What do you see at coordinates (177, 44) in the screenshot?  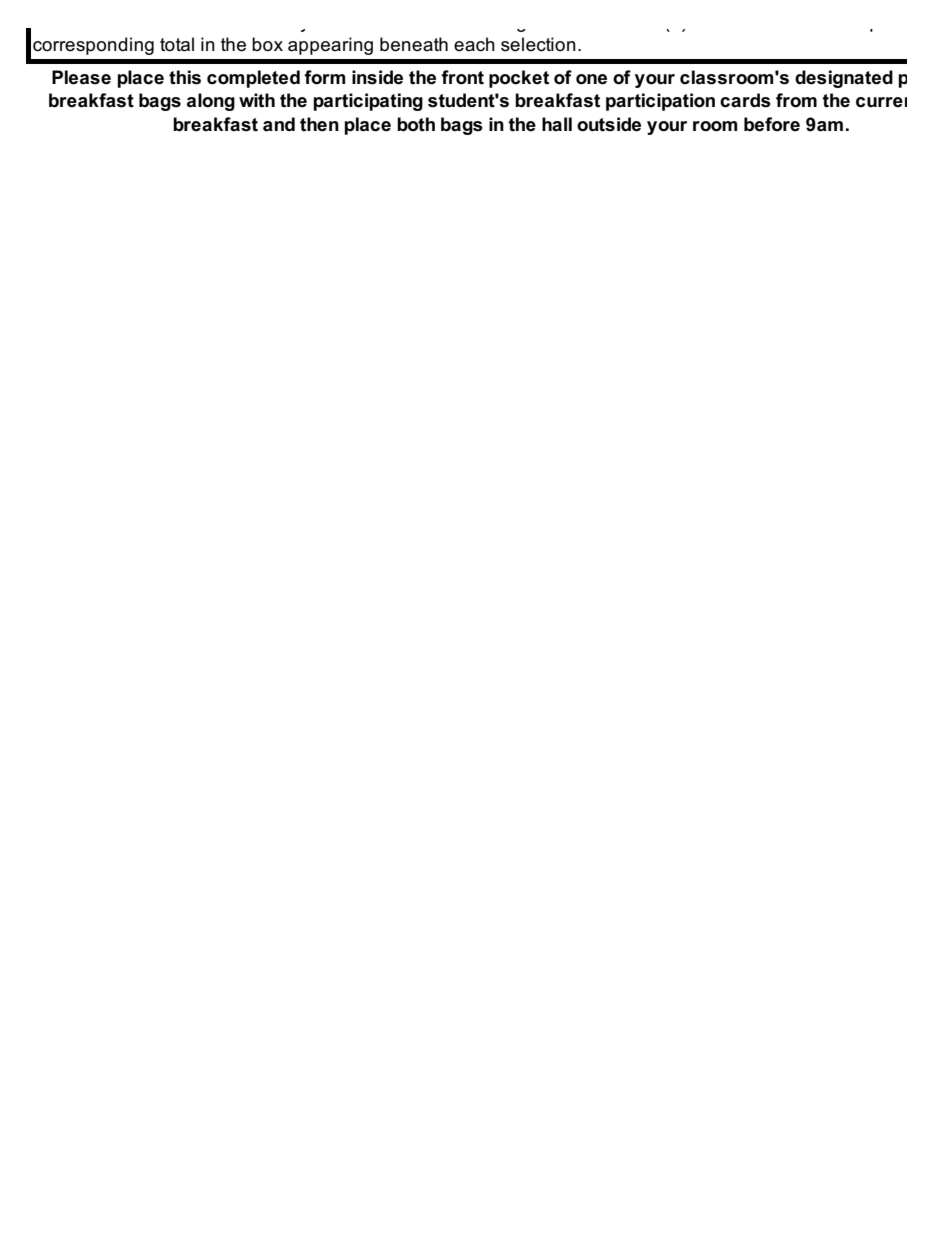 I see `total` at bounding box center [177, 44].
